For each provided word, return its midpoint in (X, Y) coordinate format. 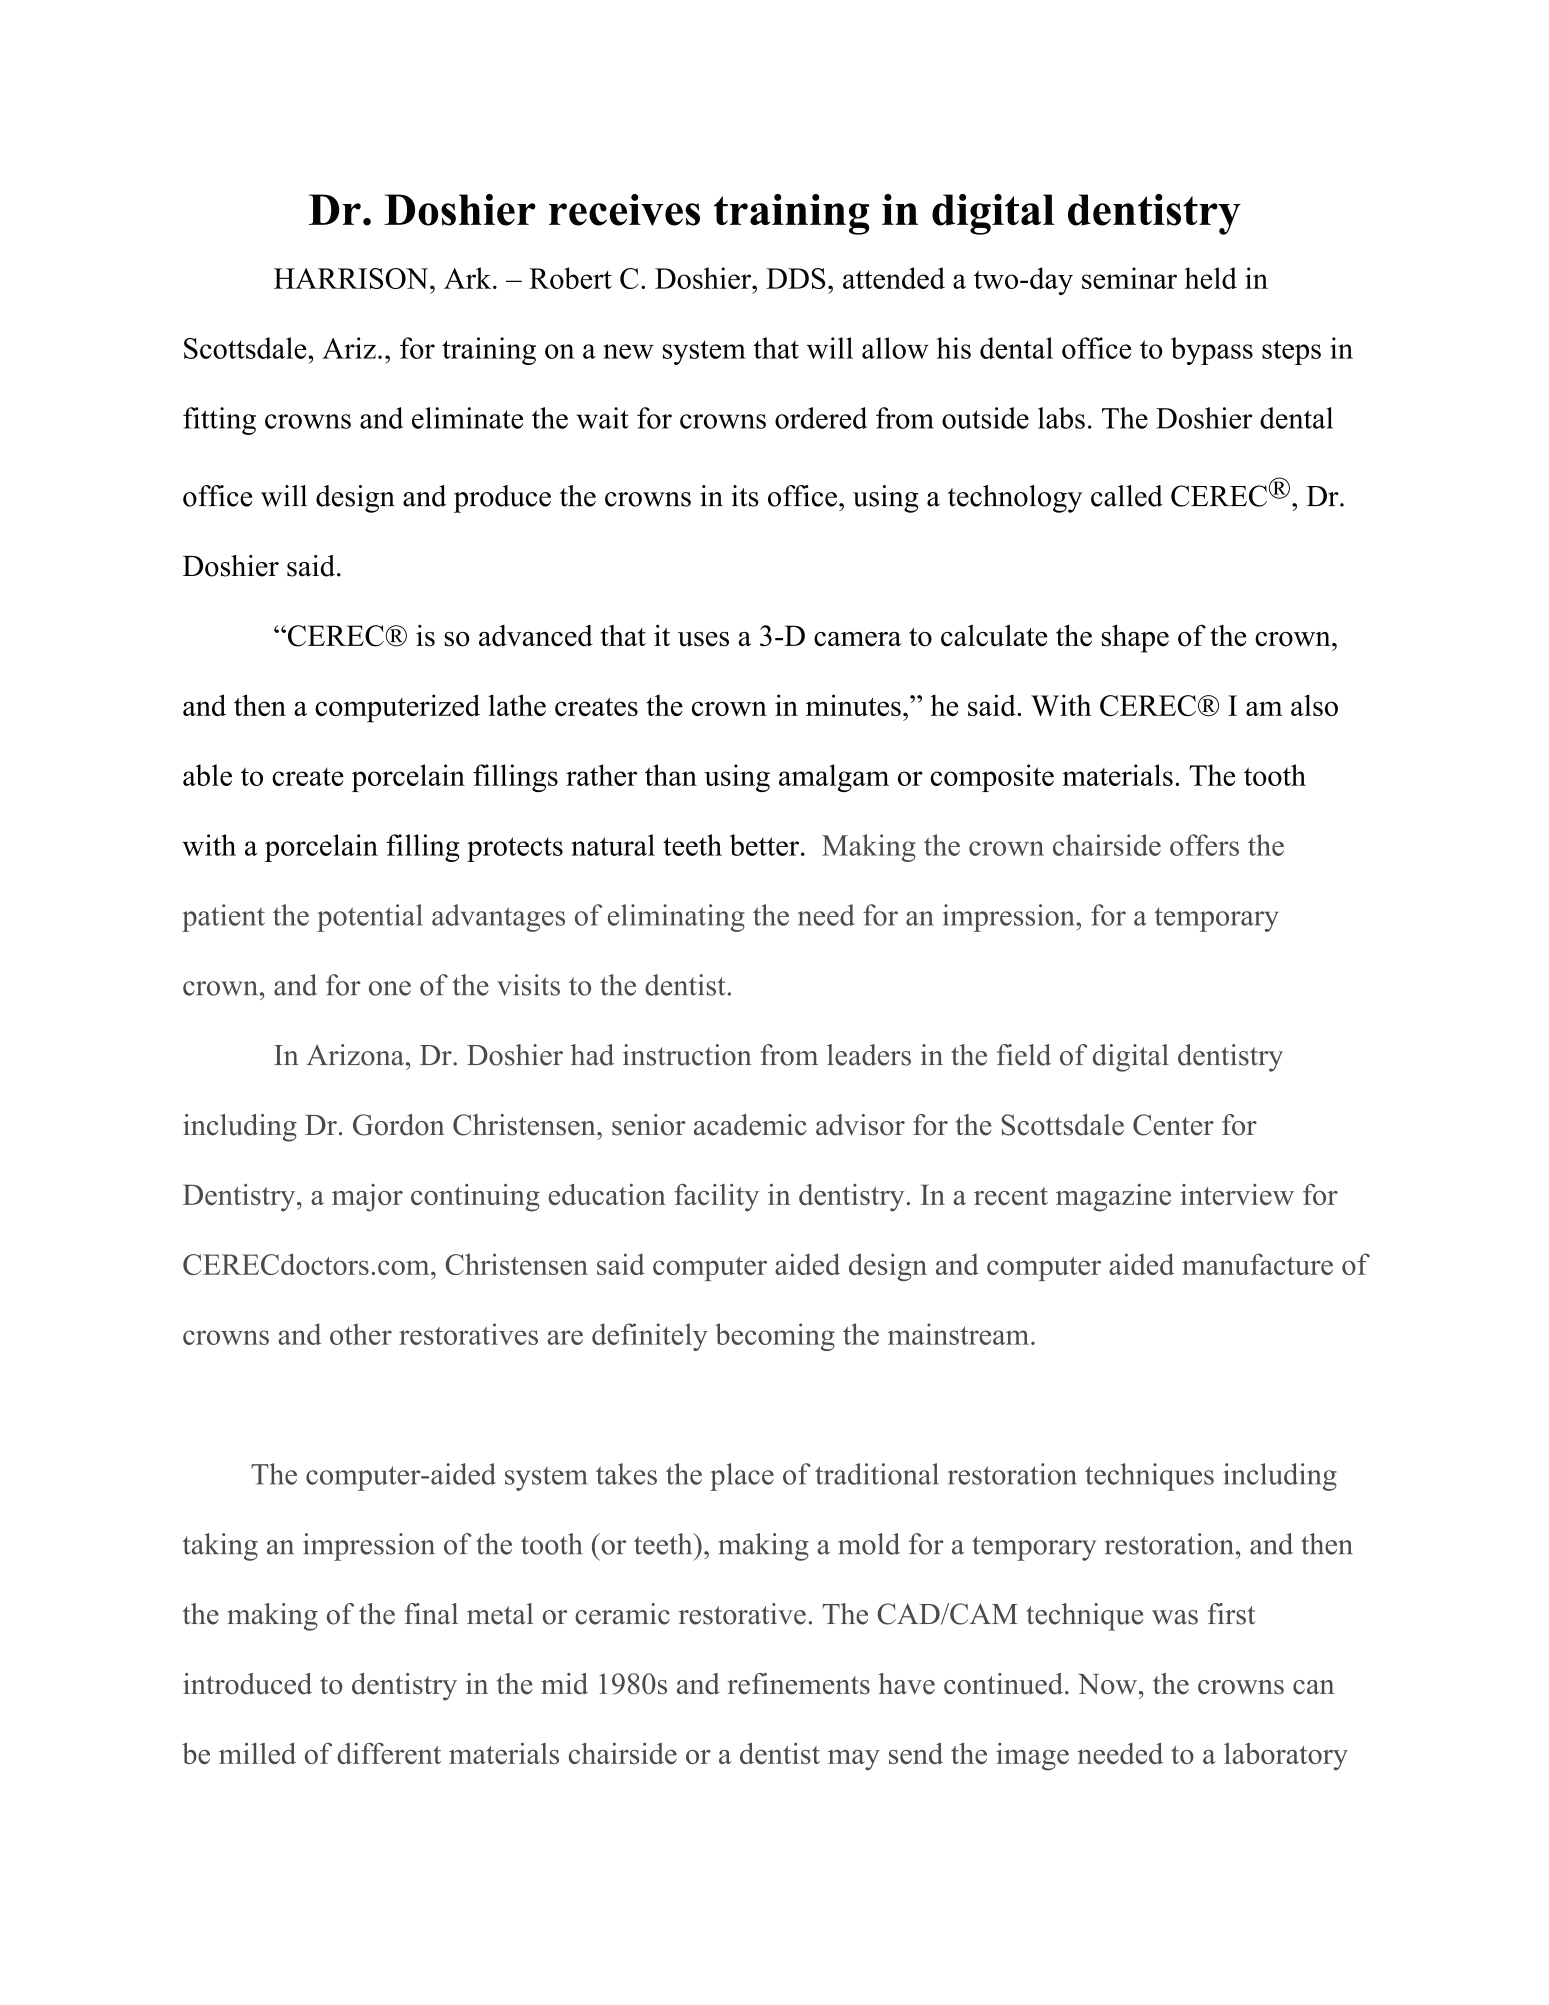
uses (703, 639)
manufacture (1257, 1264)
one (390, 988)
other (361, 1334)
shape (1135, 638)
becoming (775, 1337)
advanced (536, 636)
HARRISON (352, 278)
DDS (795, 278)
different (389, 1753)
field (1024, 1055)
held (1211, 278)
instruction (687, 1055)
